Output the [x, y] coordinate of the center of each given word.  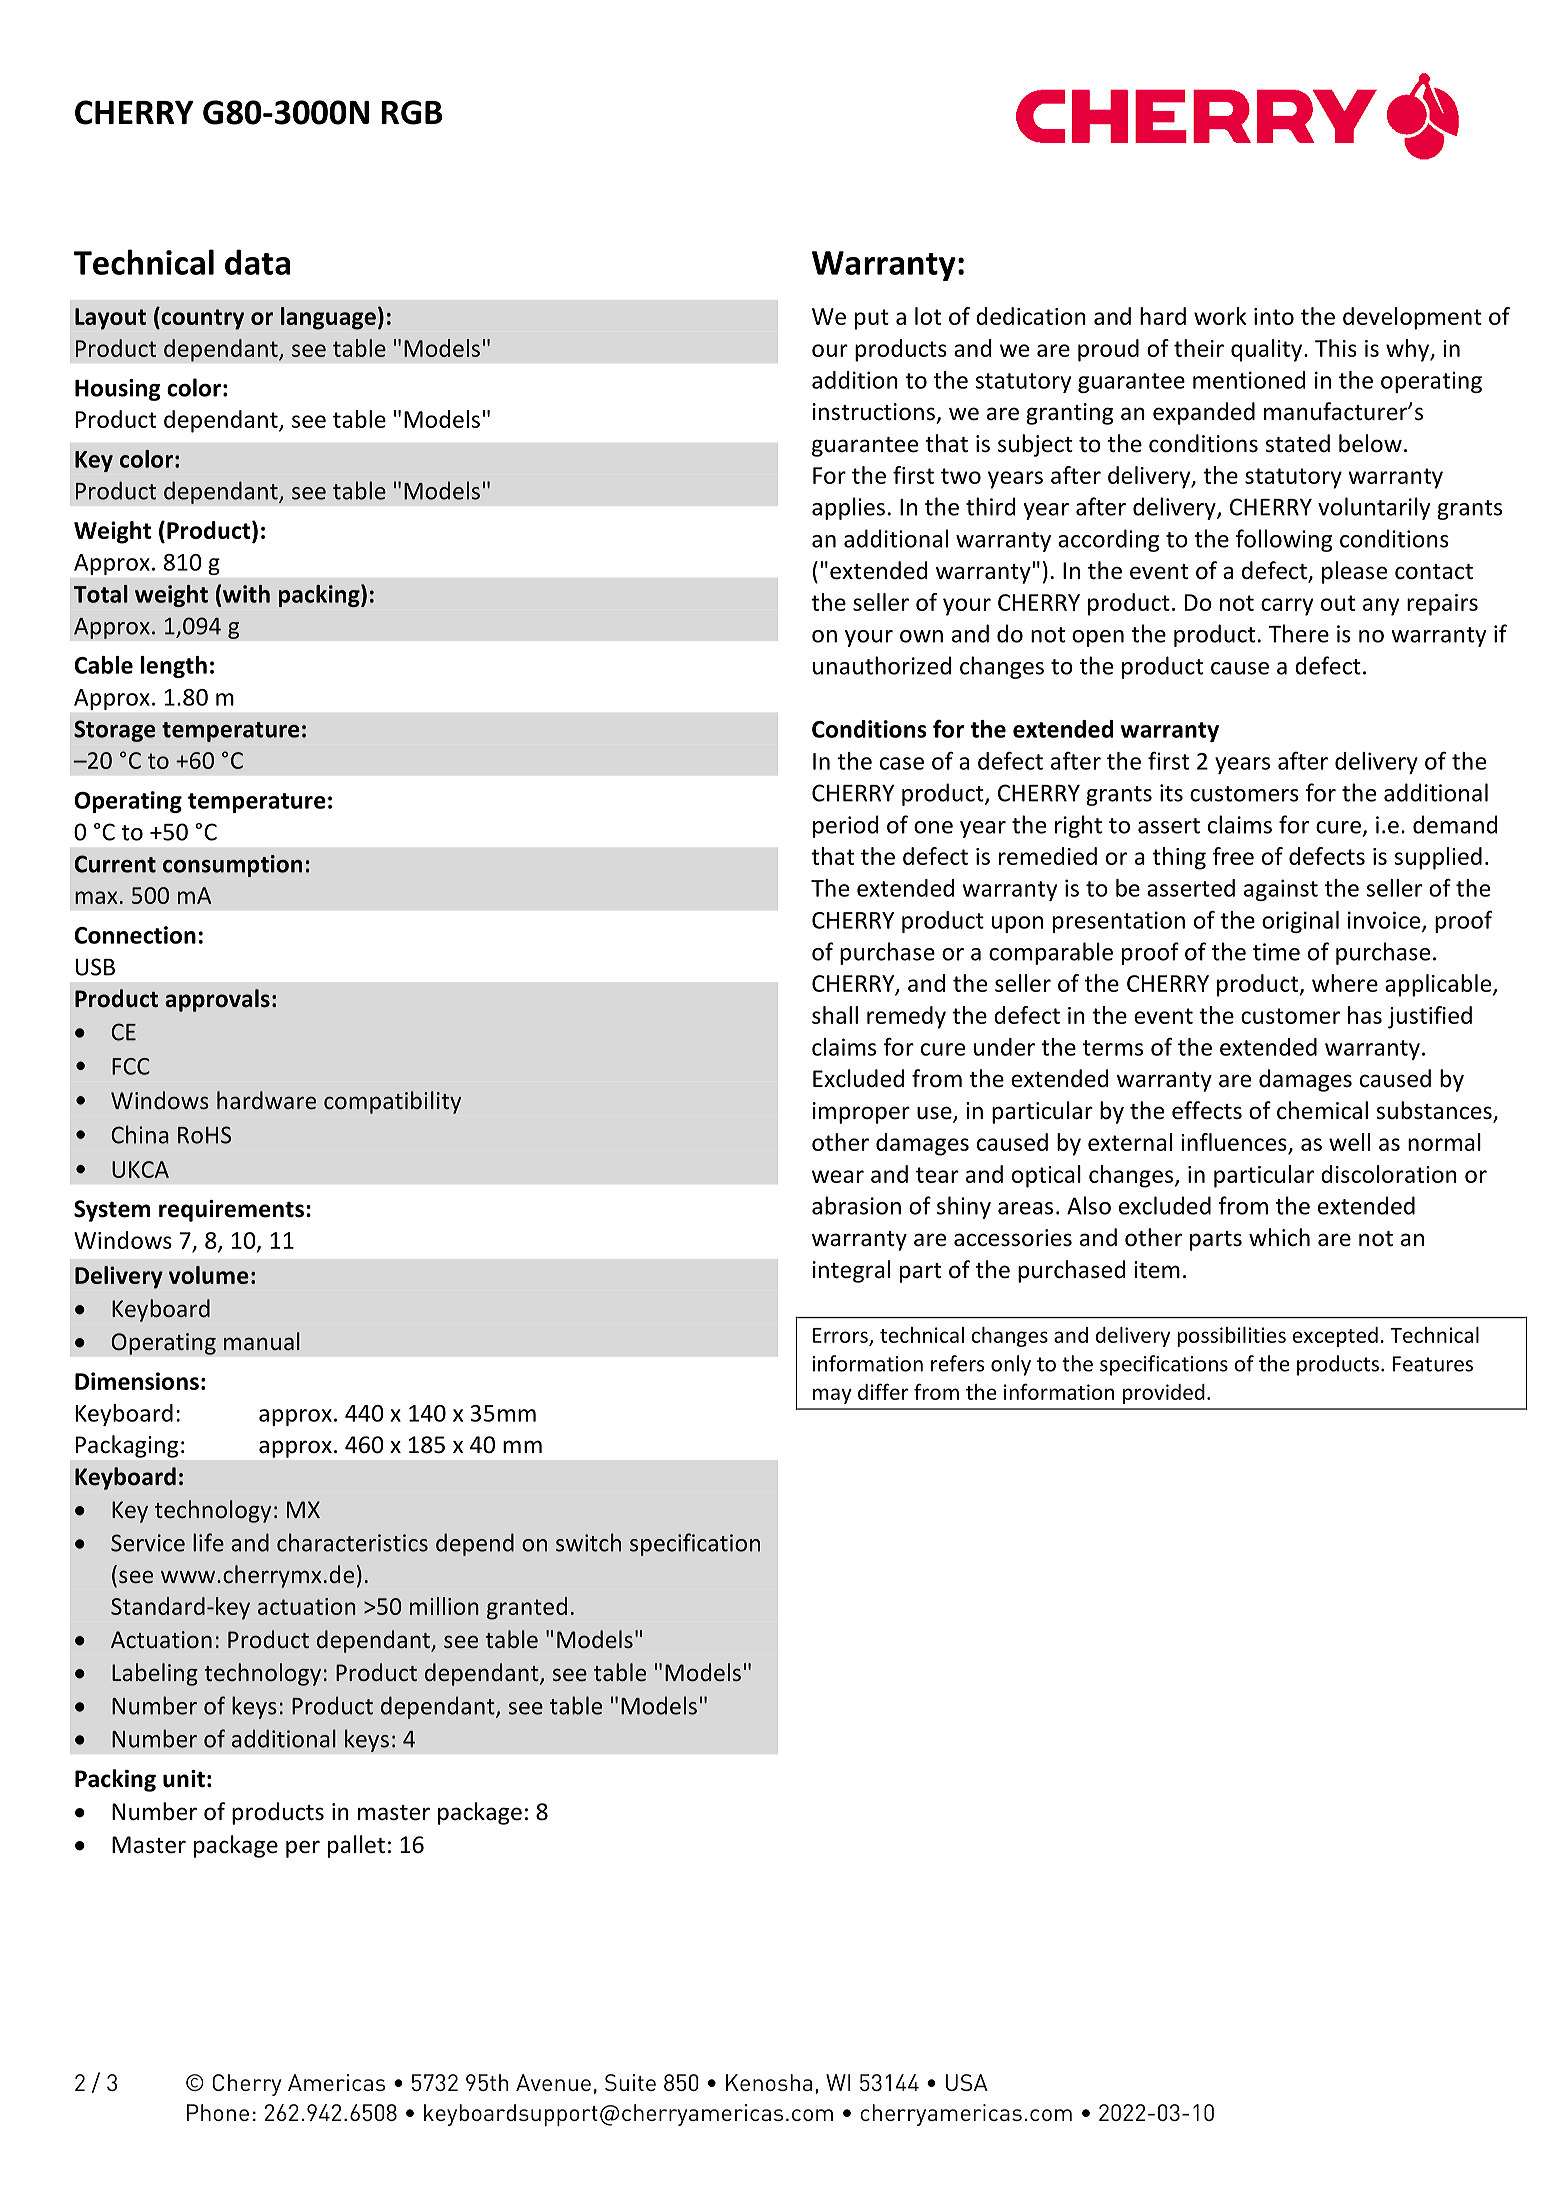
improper [861, 1113]
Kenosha [769, 2082]
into [1274, 316]
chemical [1322, 1110]
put [872, 319]
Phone [218, 2112]
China [140, 1134]
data [257, 262]
